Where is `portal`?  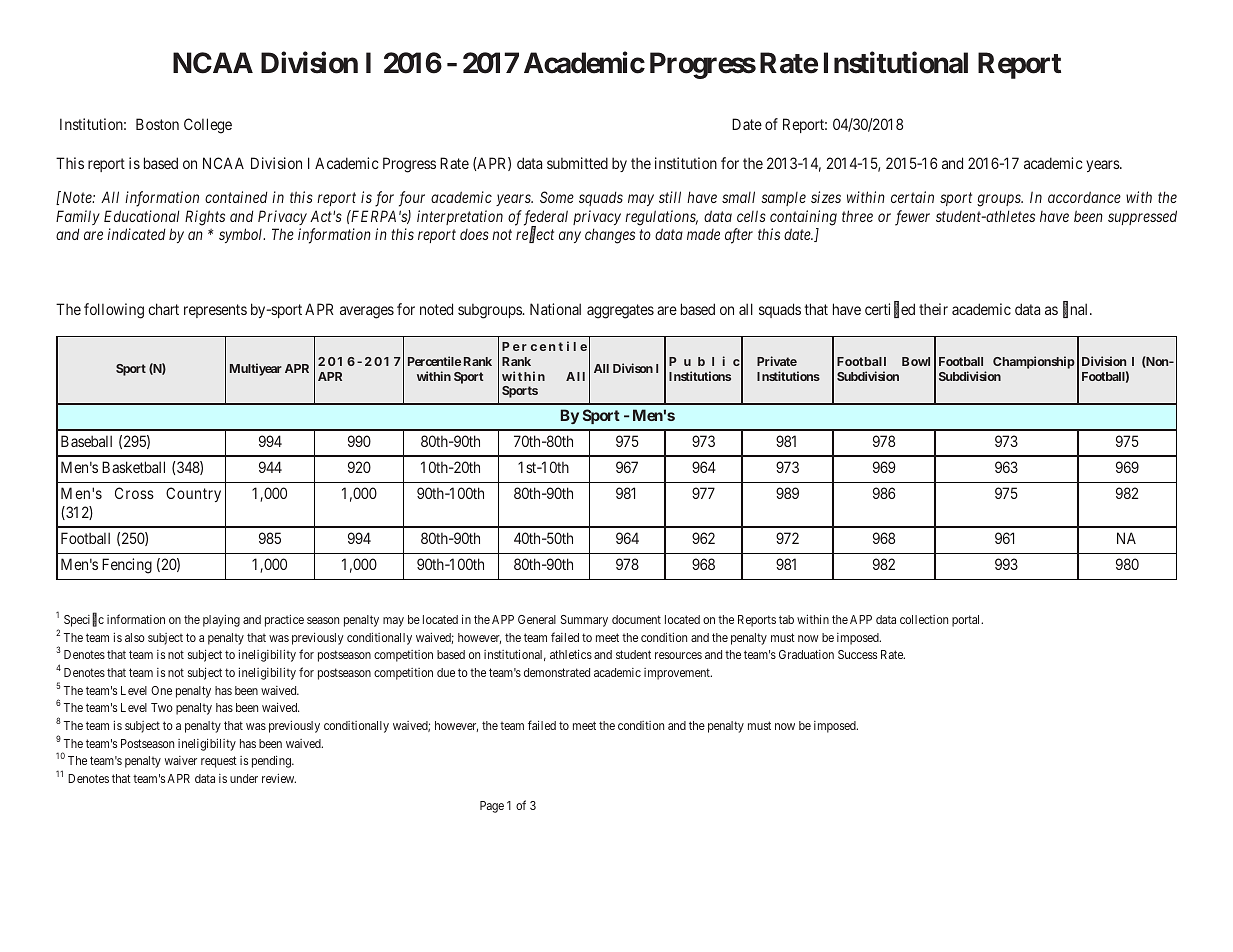 portal is located at coordinates (967, 621).
